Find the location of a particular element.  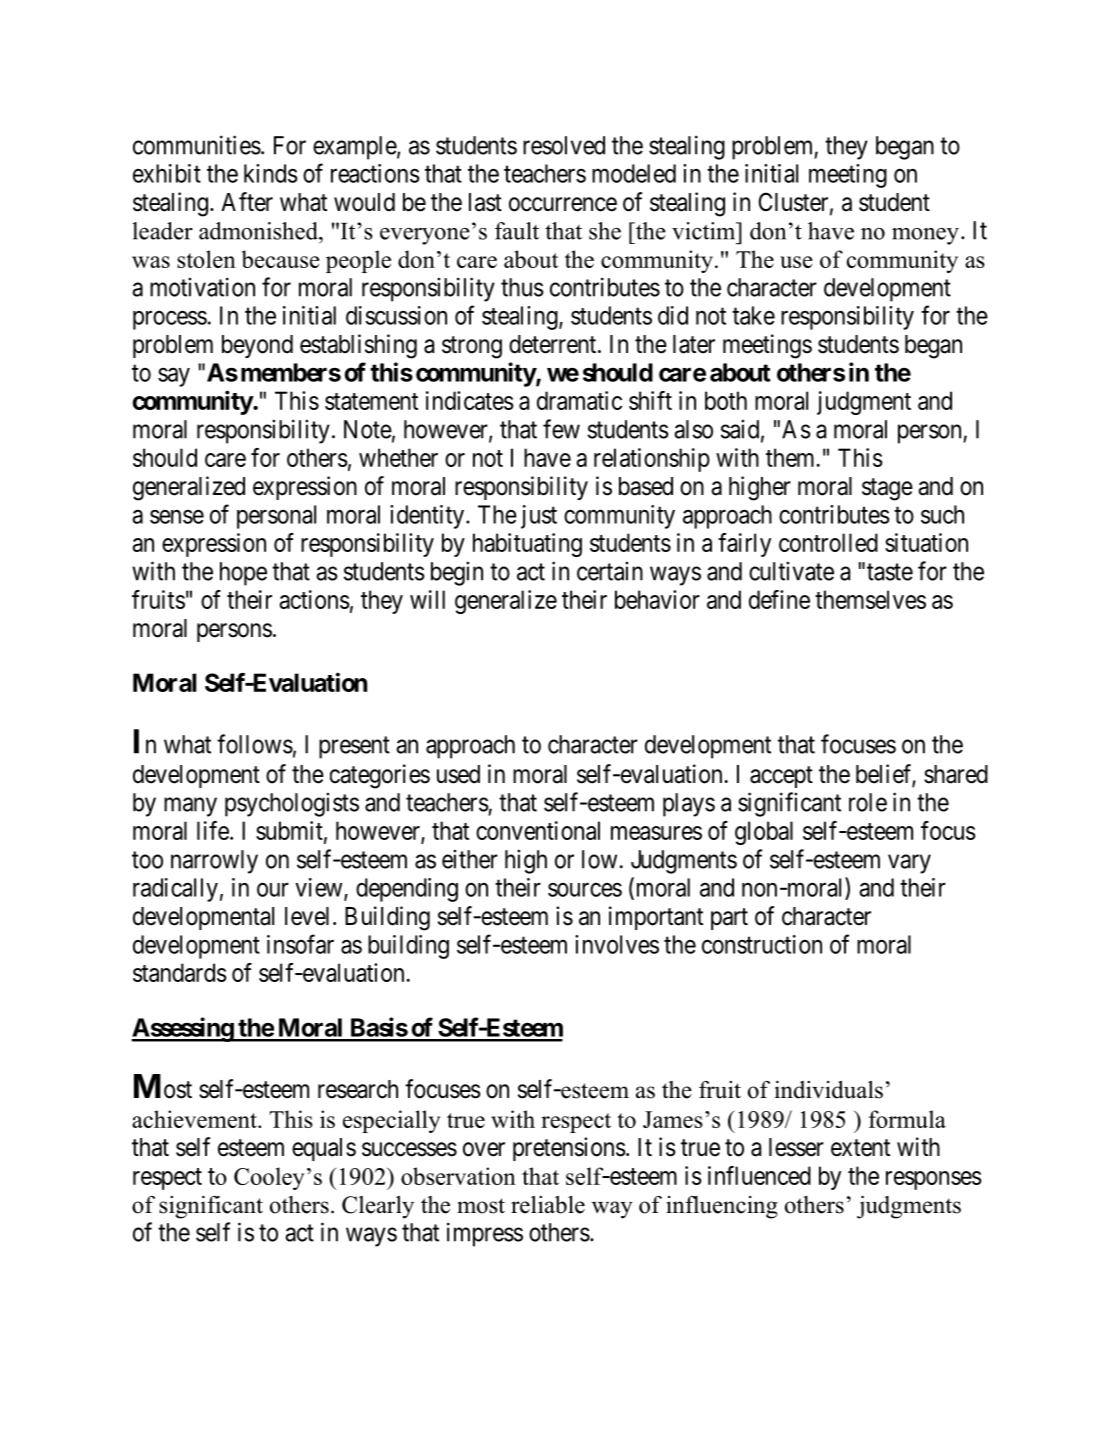

extent is located at coordinates (860, 1148).
